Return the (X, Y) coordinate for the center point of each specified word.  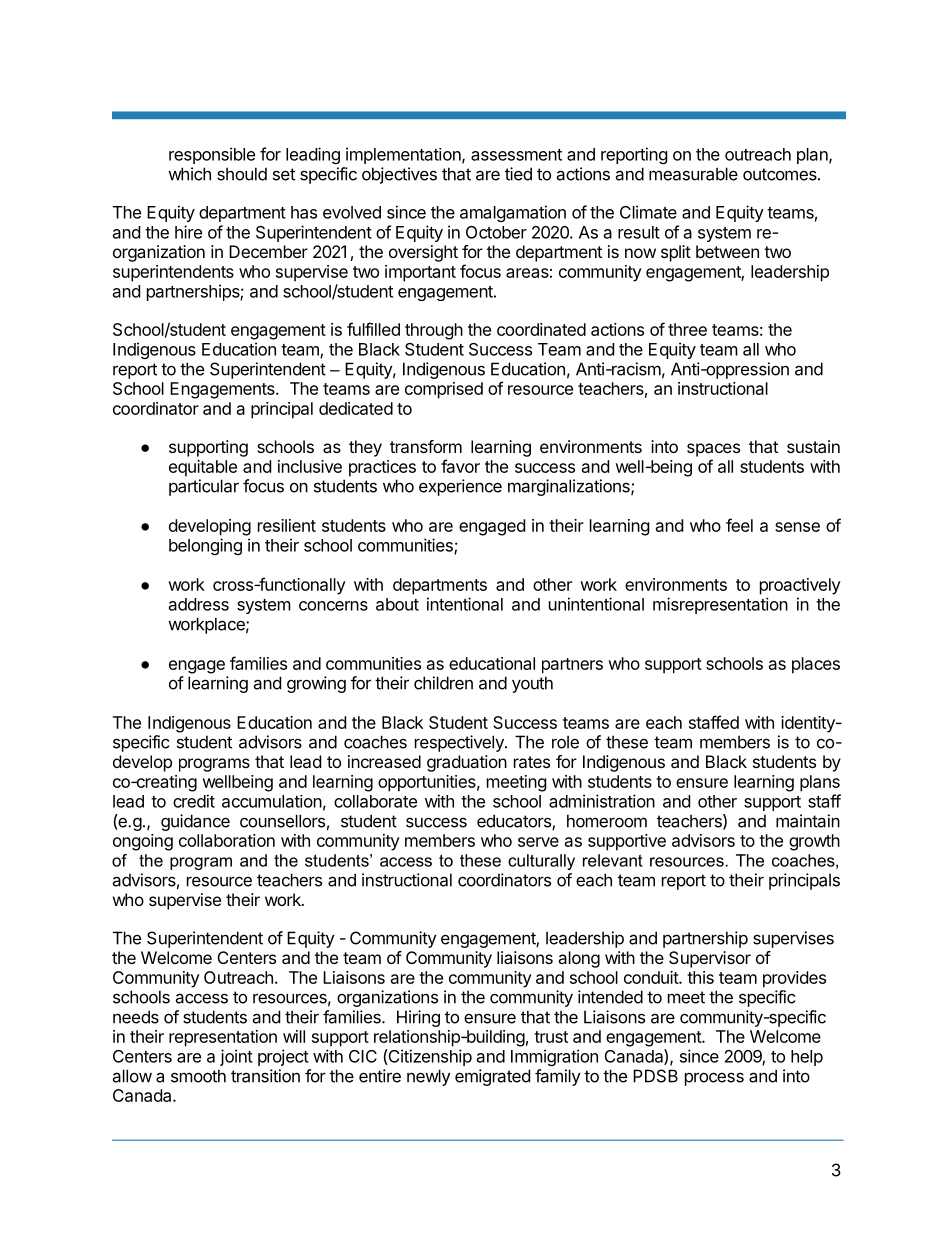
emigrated (492, 1077)
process (714, 1079)
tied (518, 174)
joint (236, 1057)
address (199, 604)
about (397, 604)
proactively (800, 586)
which (189, 174)
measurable (693, 174)
